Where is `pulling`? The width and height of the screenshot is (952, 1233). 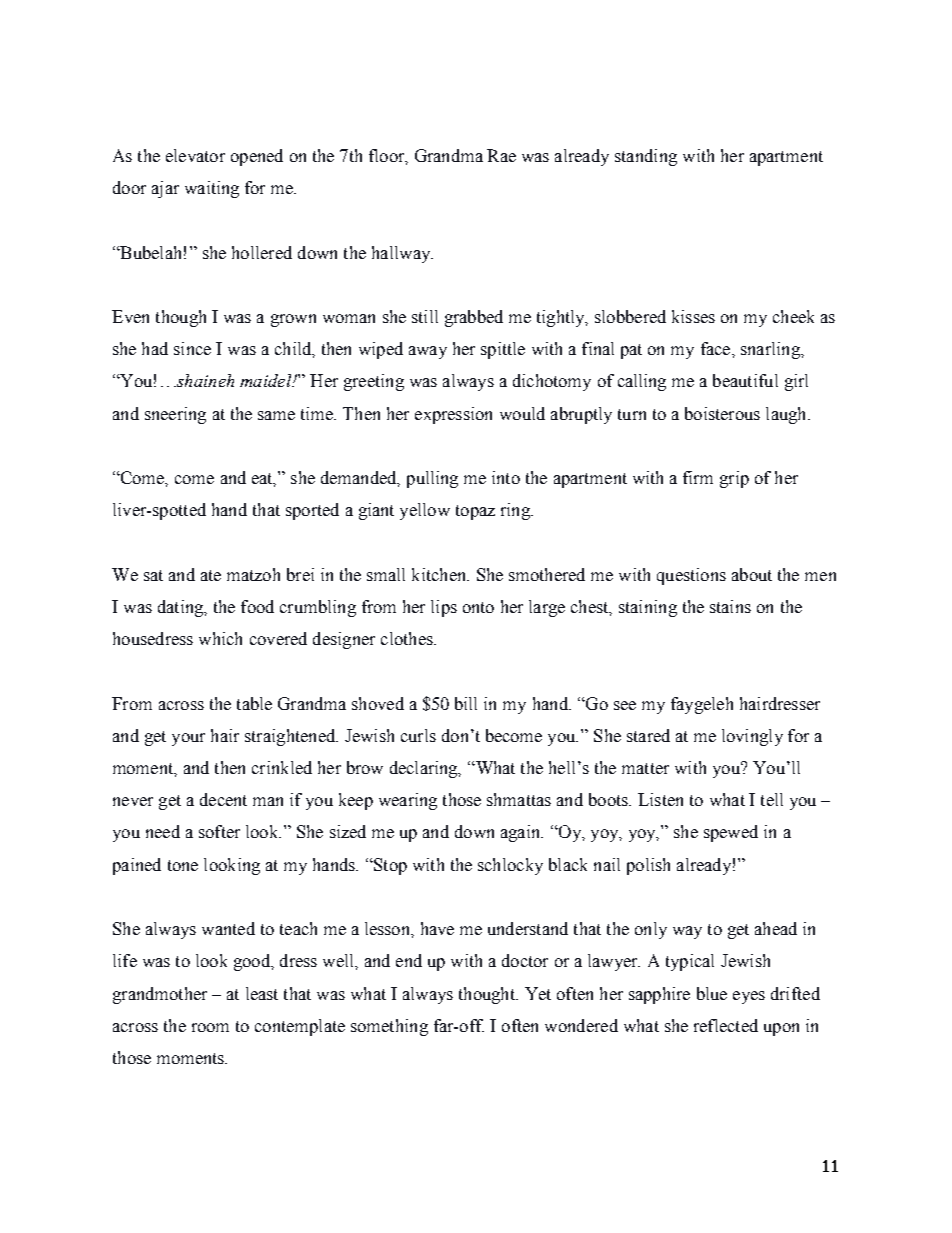
pulling is located at coordinates (432, 479).
